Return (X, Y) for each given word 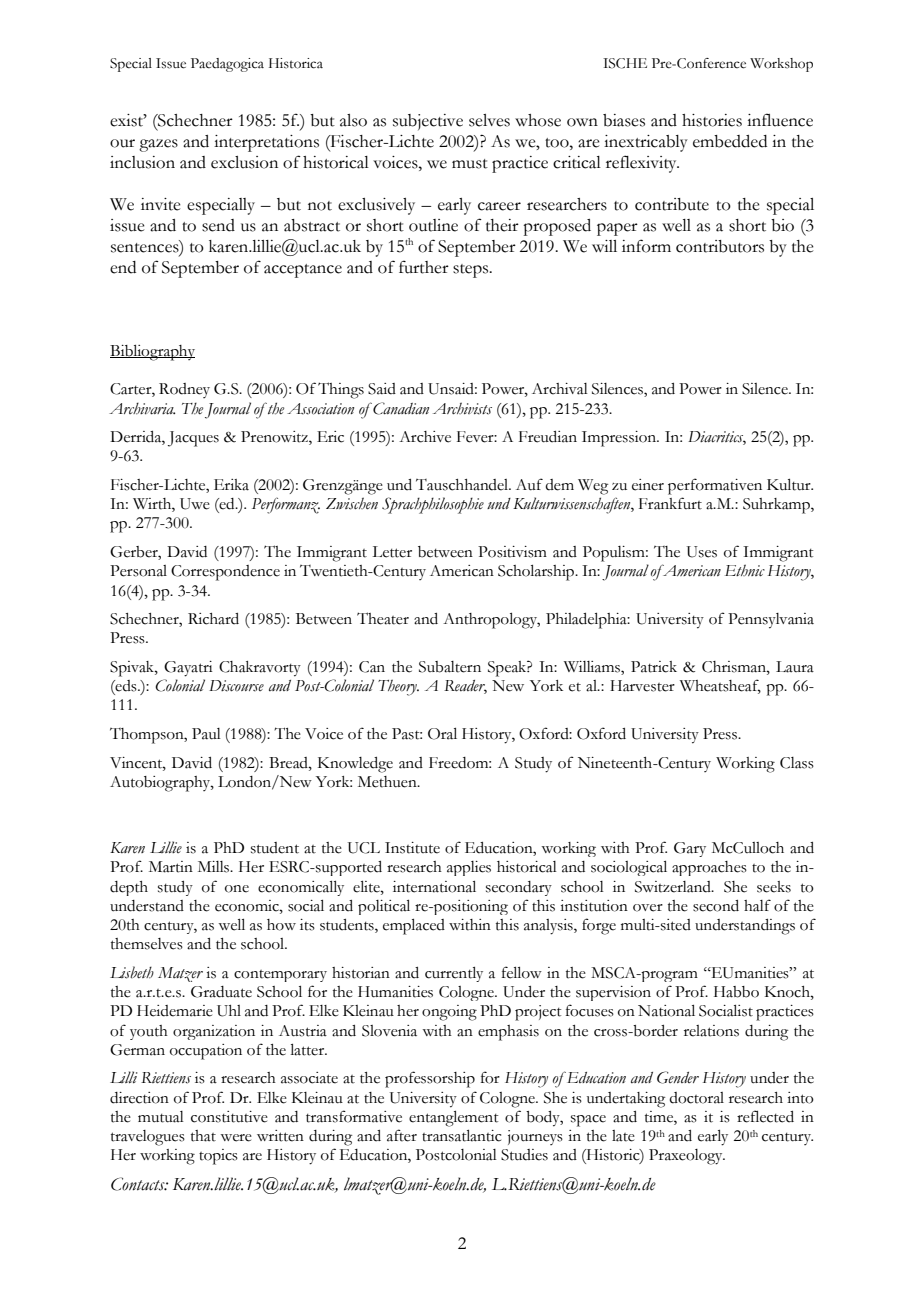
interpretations (266, 143)
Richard (213, 619)
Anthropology (491, 621)
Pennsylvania (771, 621)
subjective (428, 122)
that (203, 1136)
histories (712, 120)
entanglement (453, 1119)
